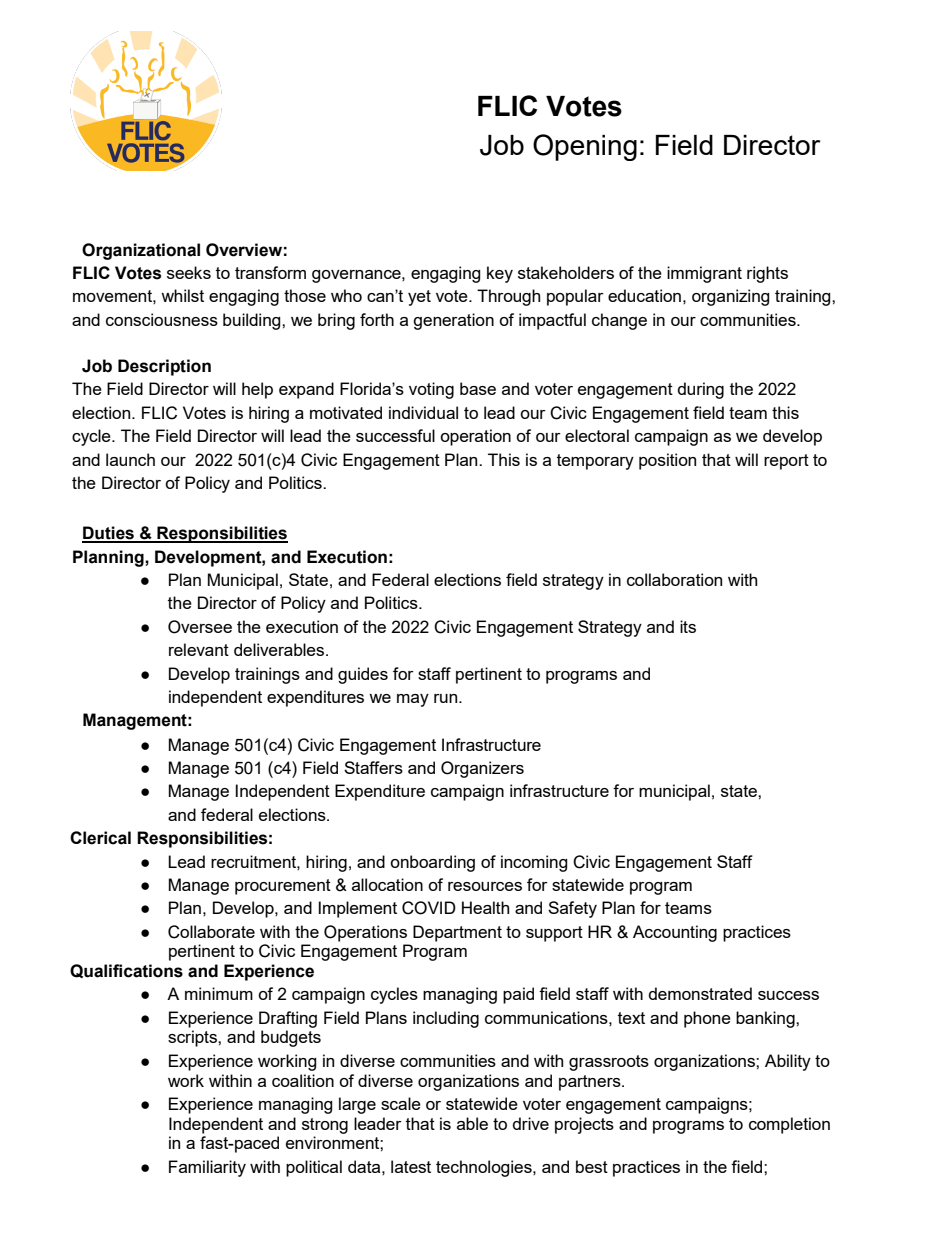 This screenshot has height=1233, width=952. Describe the element at coordinates (789, 1125) in the screenshot. I see `completion` at that location.
